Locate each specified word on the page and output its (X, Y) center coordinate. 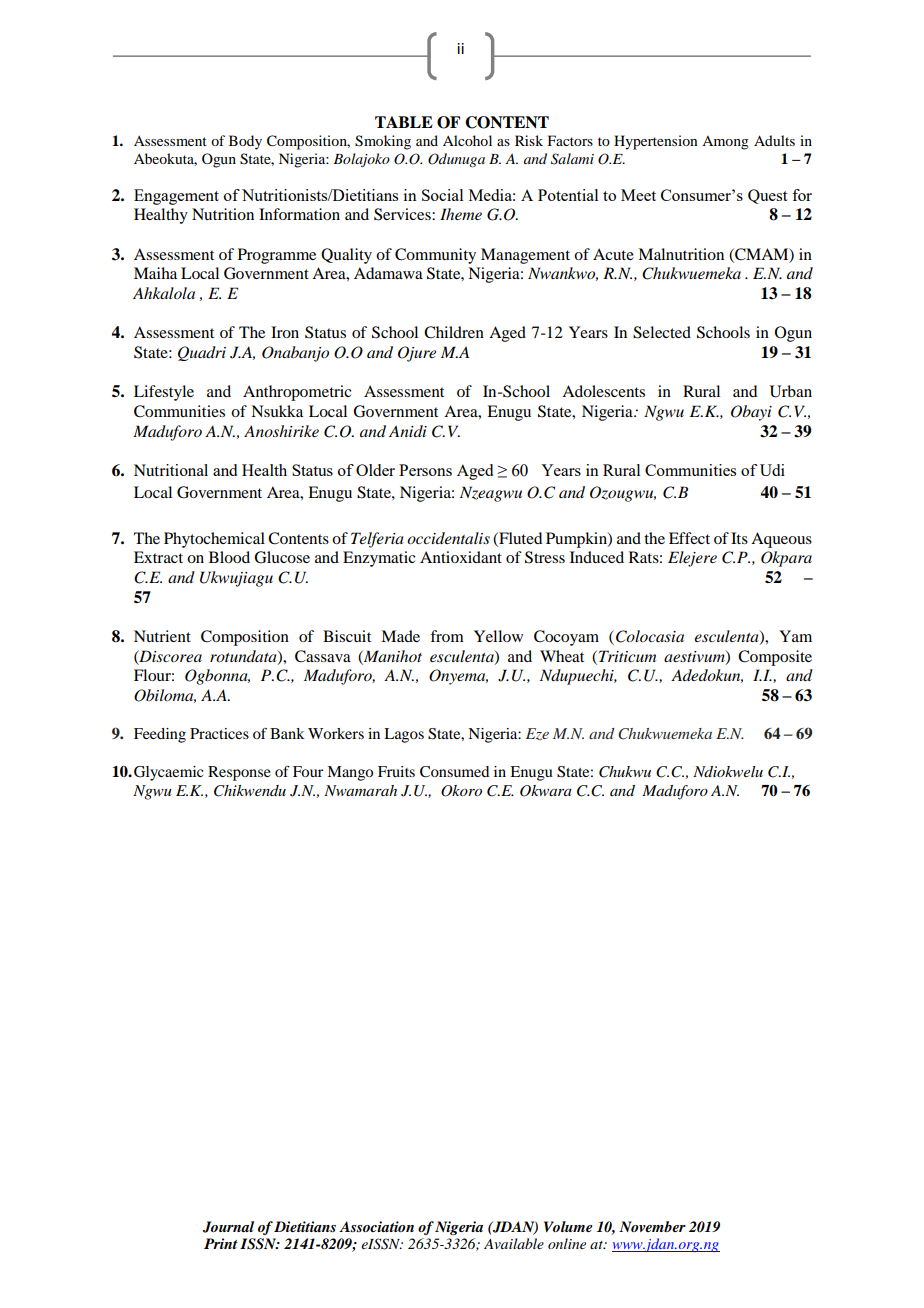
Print (221, 1243)
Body (245, 142)
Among (725, 143)
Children (454, 332)
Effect (689, 538)
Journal (228, 1227)
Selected (662, 332)
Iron (285, 332)
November (652, 1226)
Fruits (396, 771)
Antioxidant (461, 557)
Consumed (454, 772)
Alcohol (467, 140)
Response (239, 773)
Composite (775, 658)
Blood (229, 557)
